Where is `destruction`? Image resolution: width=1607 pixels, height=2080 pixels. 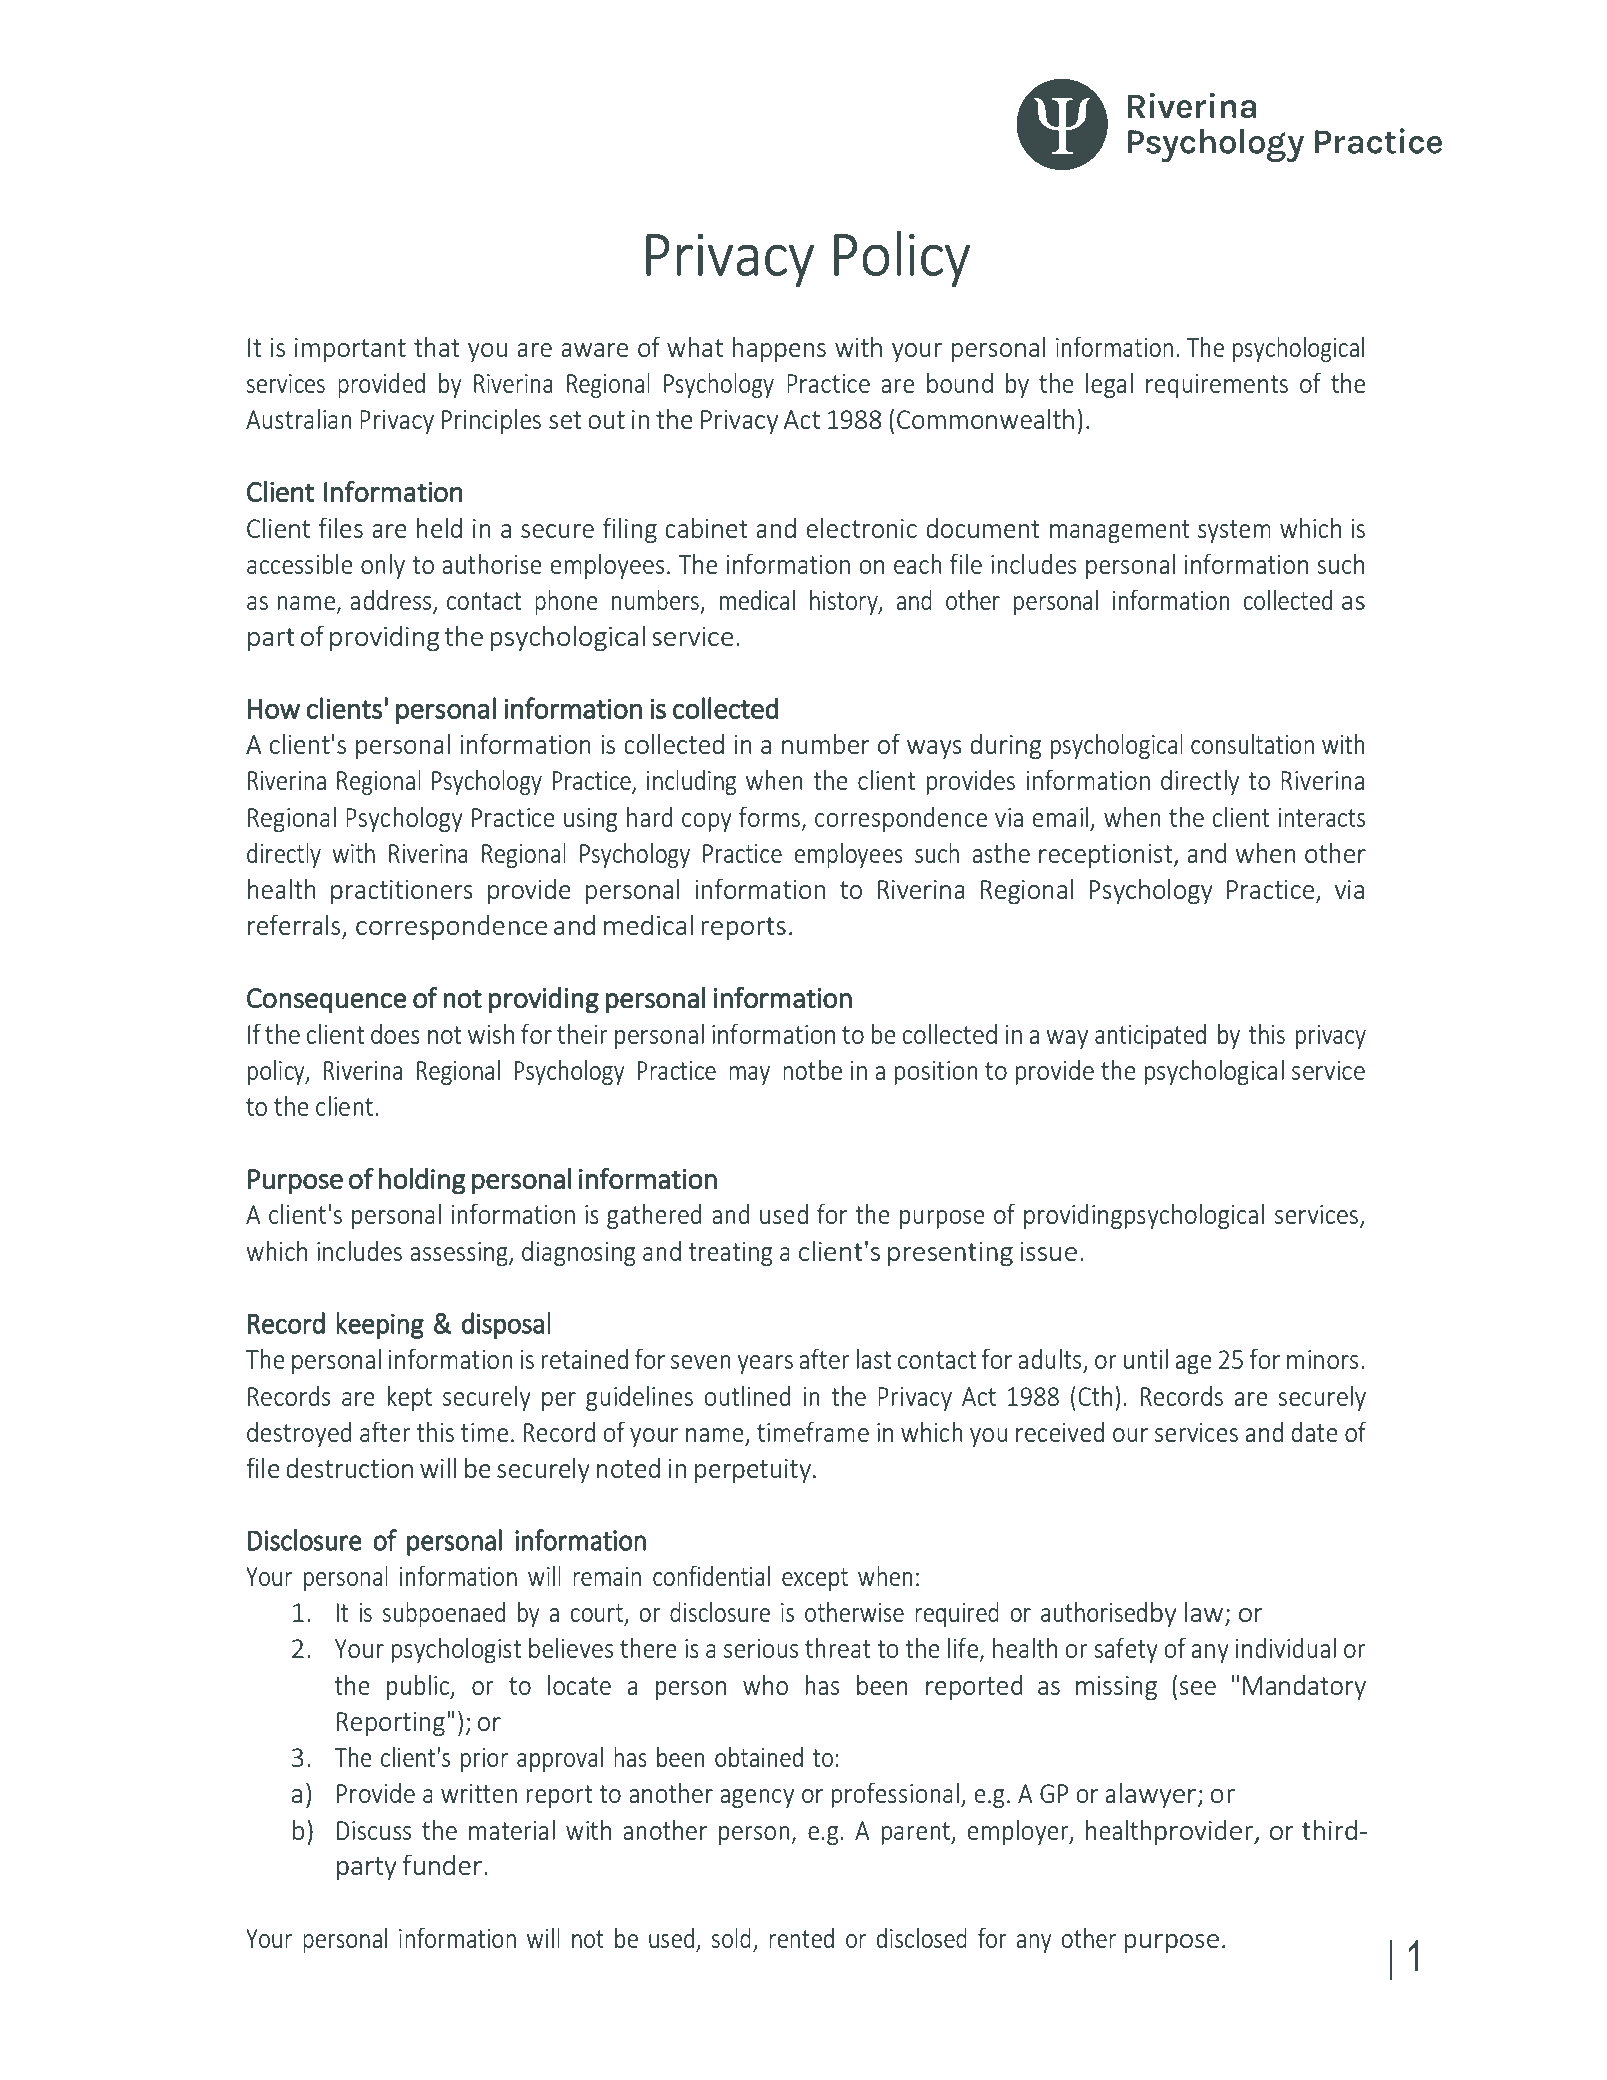
destruction is located at coordinates (349, 1467).
